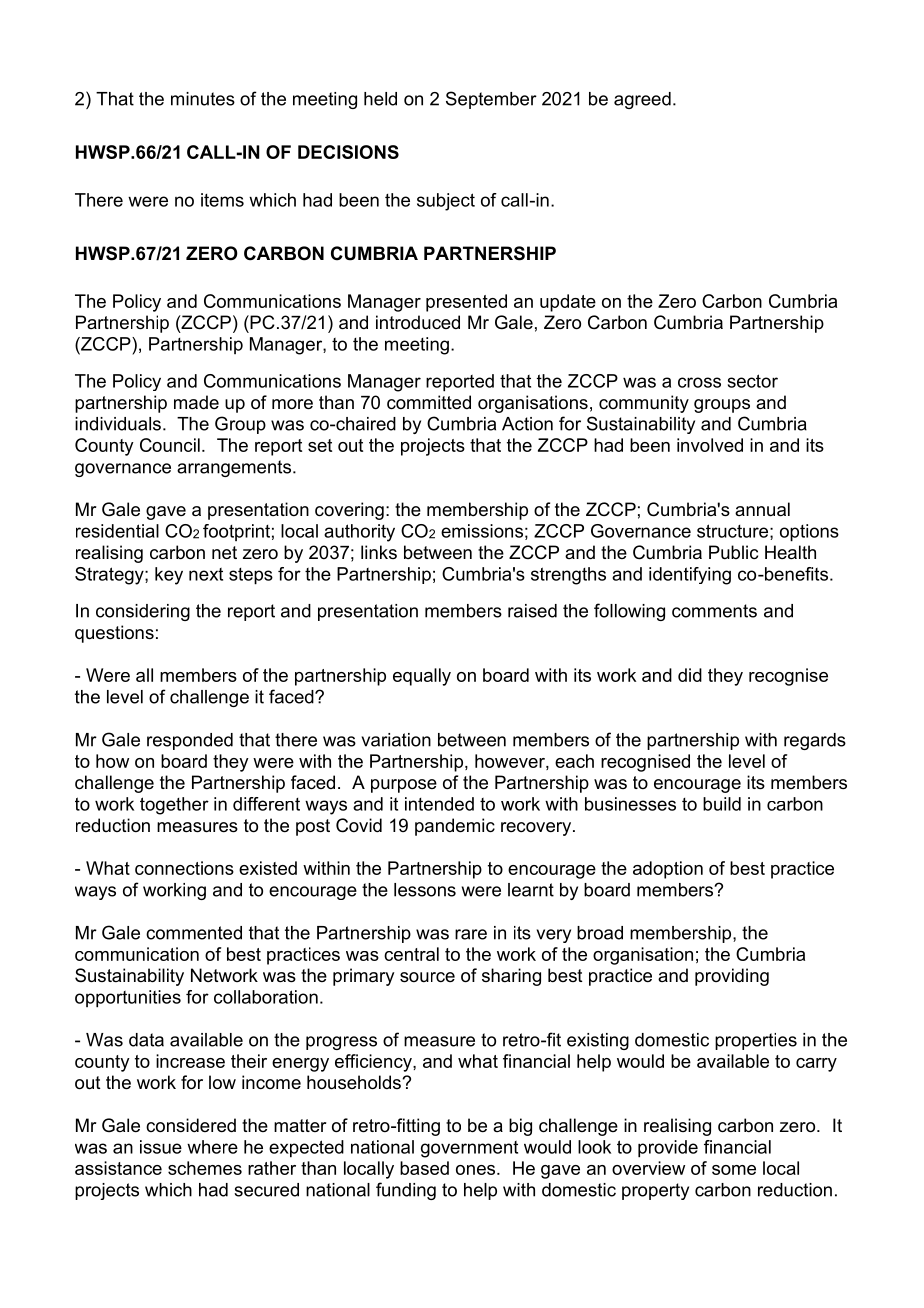 Image resolution: width=924 pixels, height=1308 pixels. Describe the element at coordinates (491, 100) in the screenshot. I see `September` at that location.
